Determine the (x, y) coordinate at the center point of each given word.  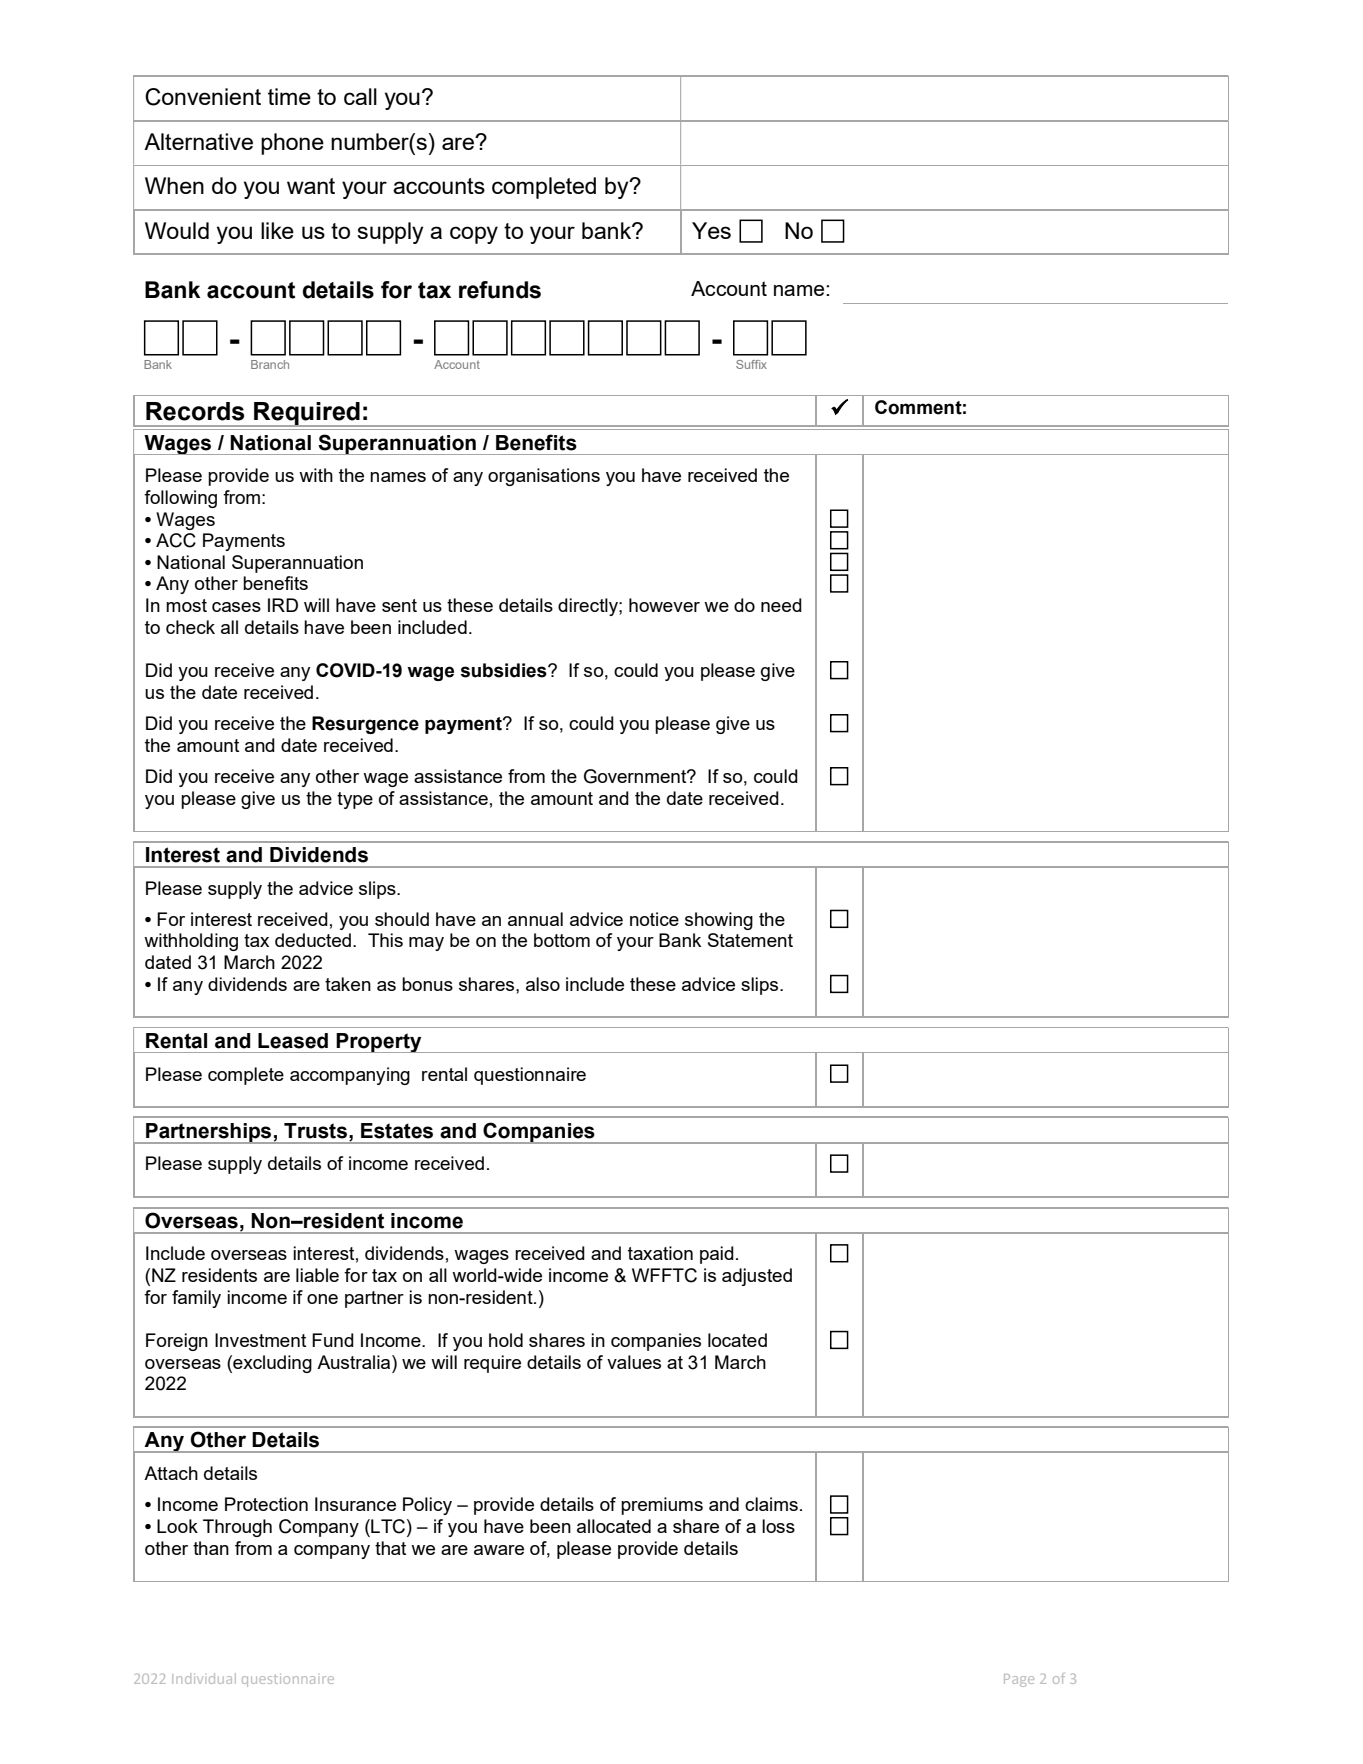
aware (499, 1550)
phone (292, 144)
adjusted (757, 1277)
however (664, 605)
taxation (660, 1253)
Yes (711, 230)
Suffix (751, 364)
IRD (283, 605)
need (781, 605)
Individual (204, 1678)
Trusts (315, 1131)
